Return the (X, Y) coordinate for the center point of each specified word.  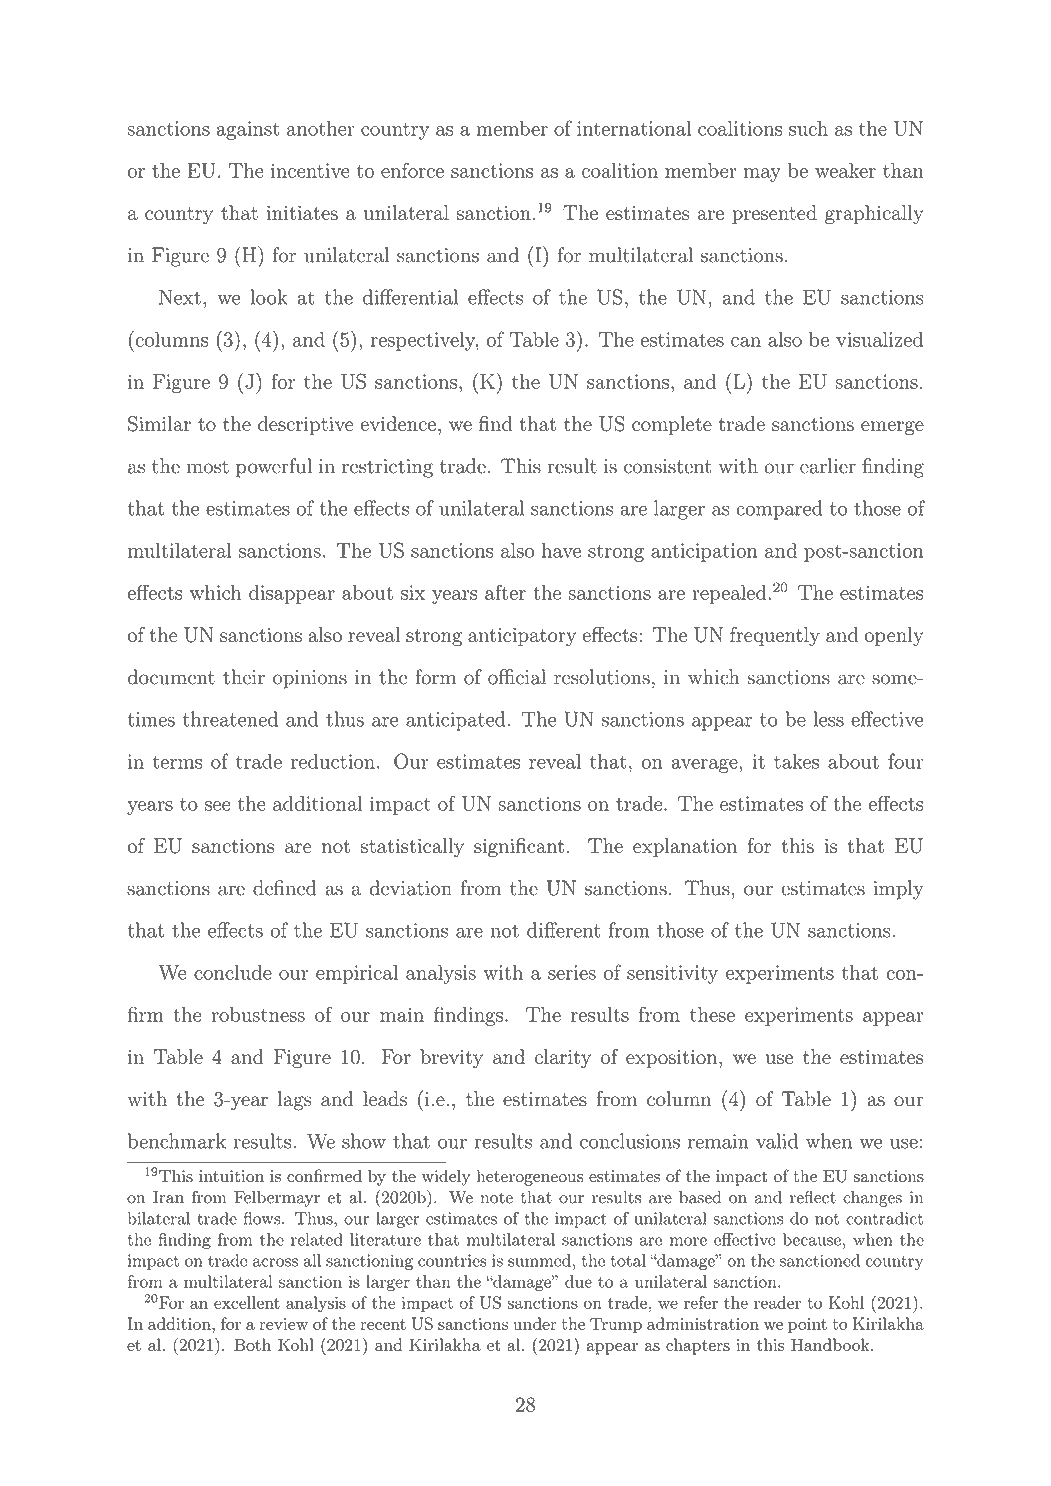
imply (898, 890)
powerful (274, 468)
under (535, 1323)
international (634, 128)
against (248, 130)
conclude (233, 972)
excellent (247, 1302)
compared (779, 510)
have (561, 550)
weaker (845, 170)
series (572, 972)
